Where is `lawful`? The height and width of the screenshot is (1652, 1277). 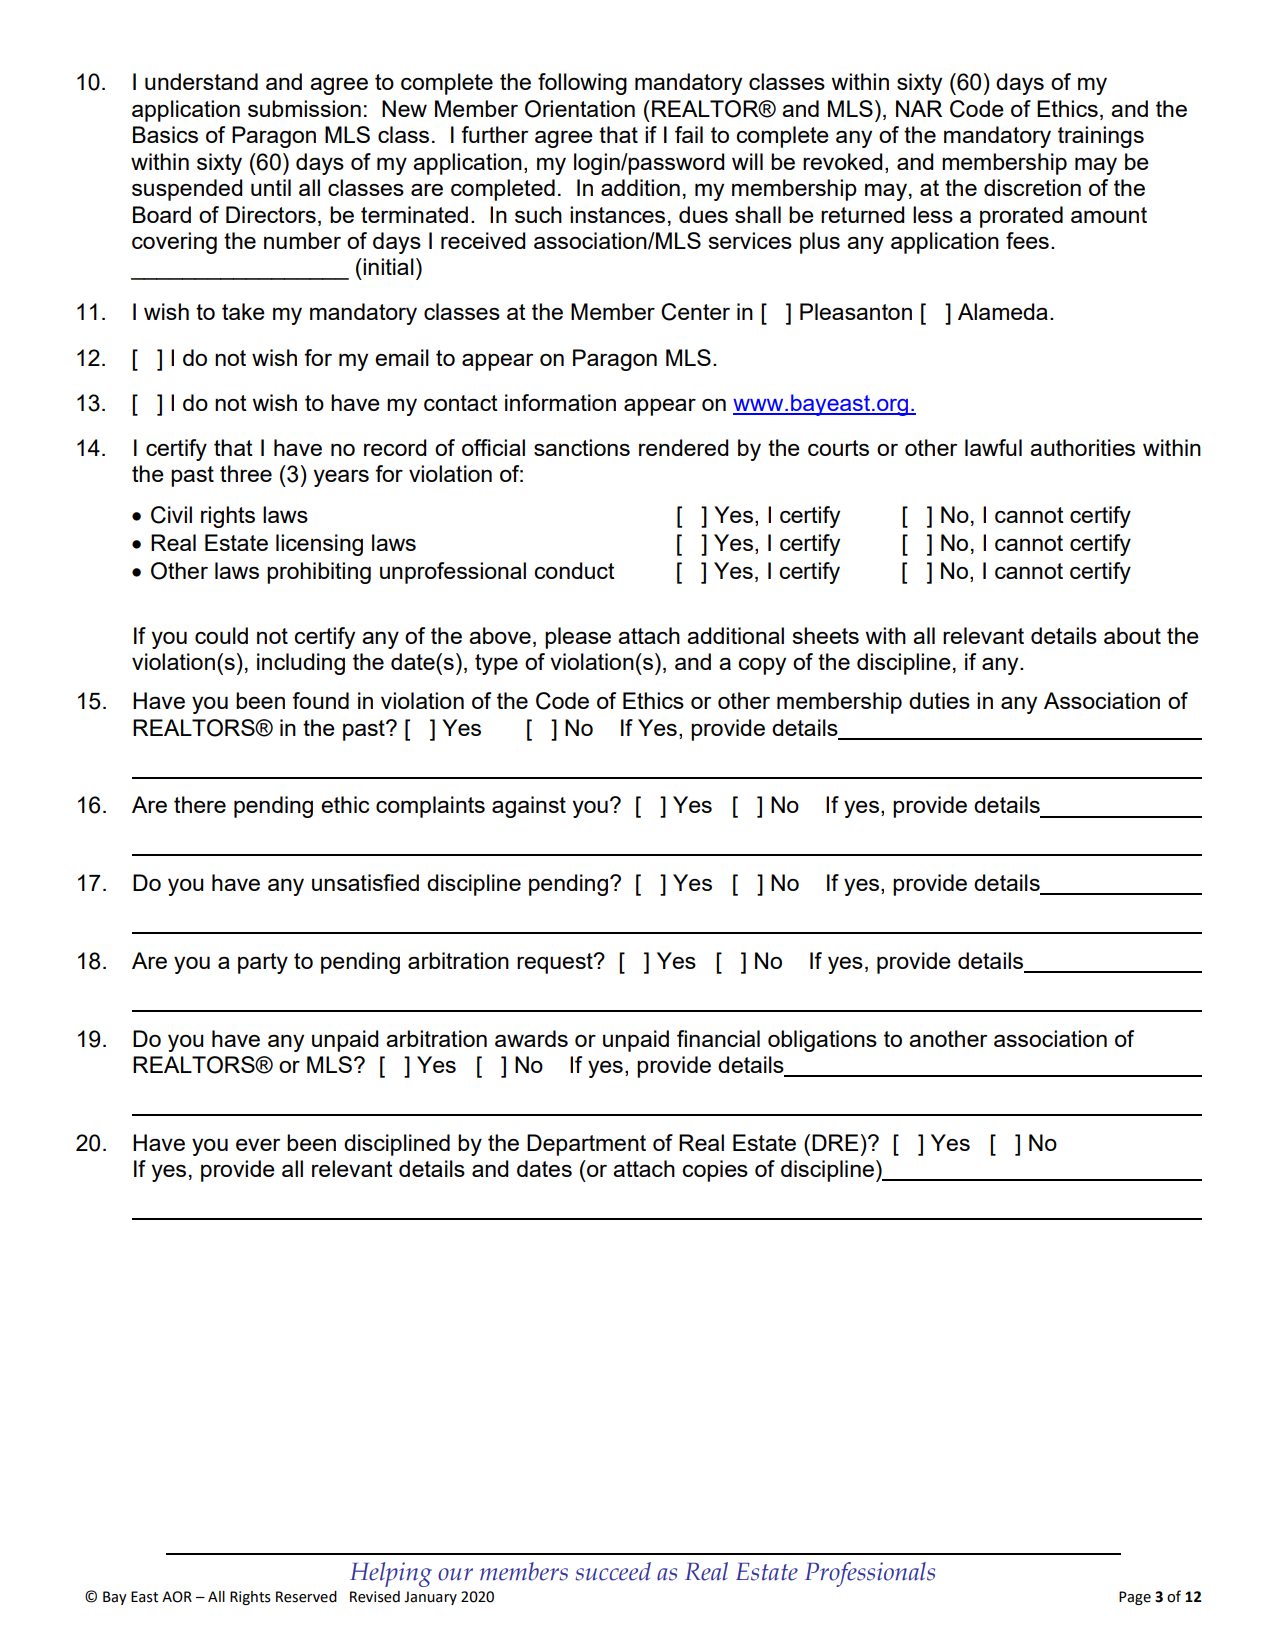
lawful is located at coordinates (993, 447).
